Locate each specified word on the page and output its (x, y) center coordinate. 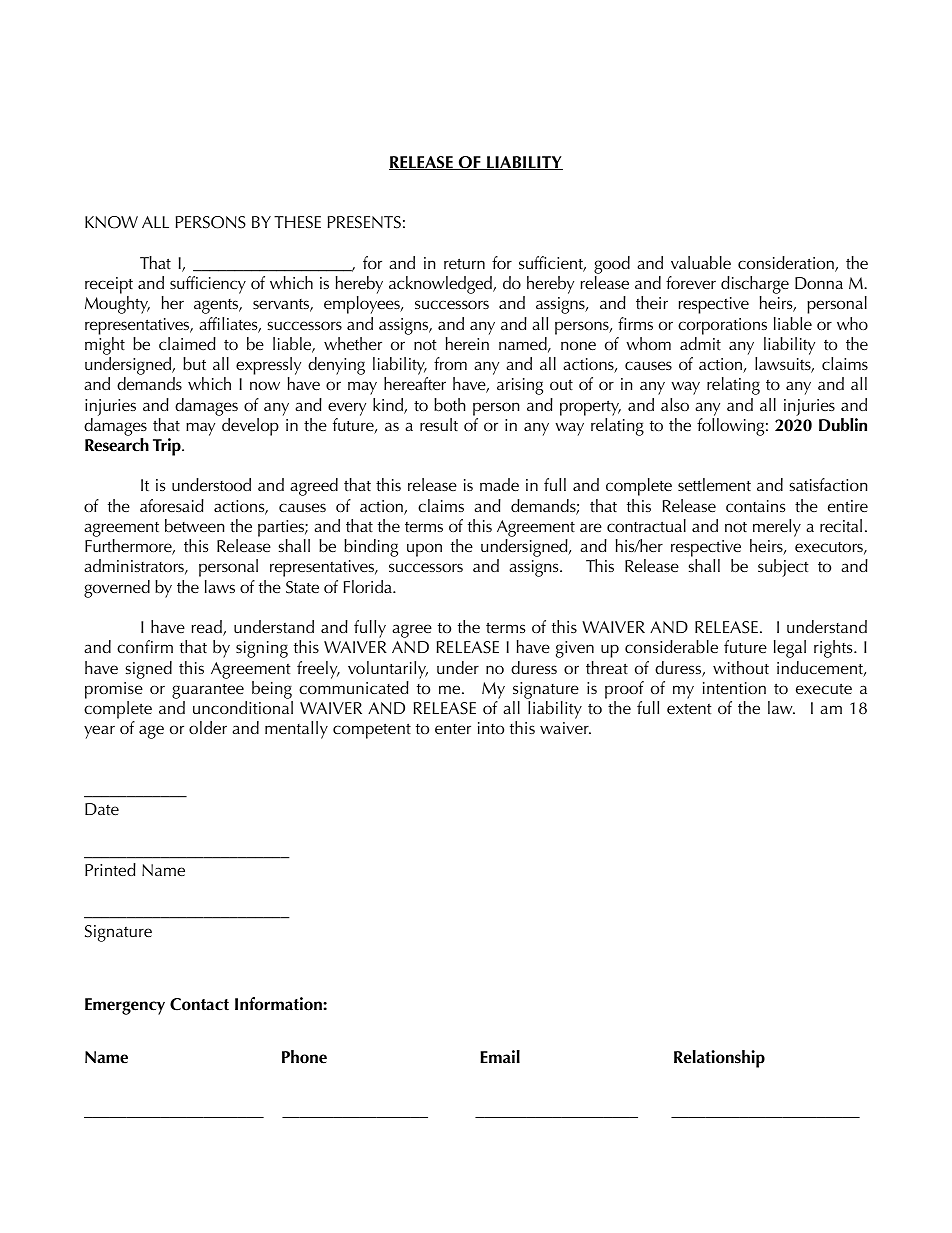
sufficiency (208, 285)
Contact (199, 1004)
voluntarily (388, 670)
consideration (787, 264)
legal (790, 649)
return (464, 263)
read (208, 628)
